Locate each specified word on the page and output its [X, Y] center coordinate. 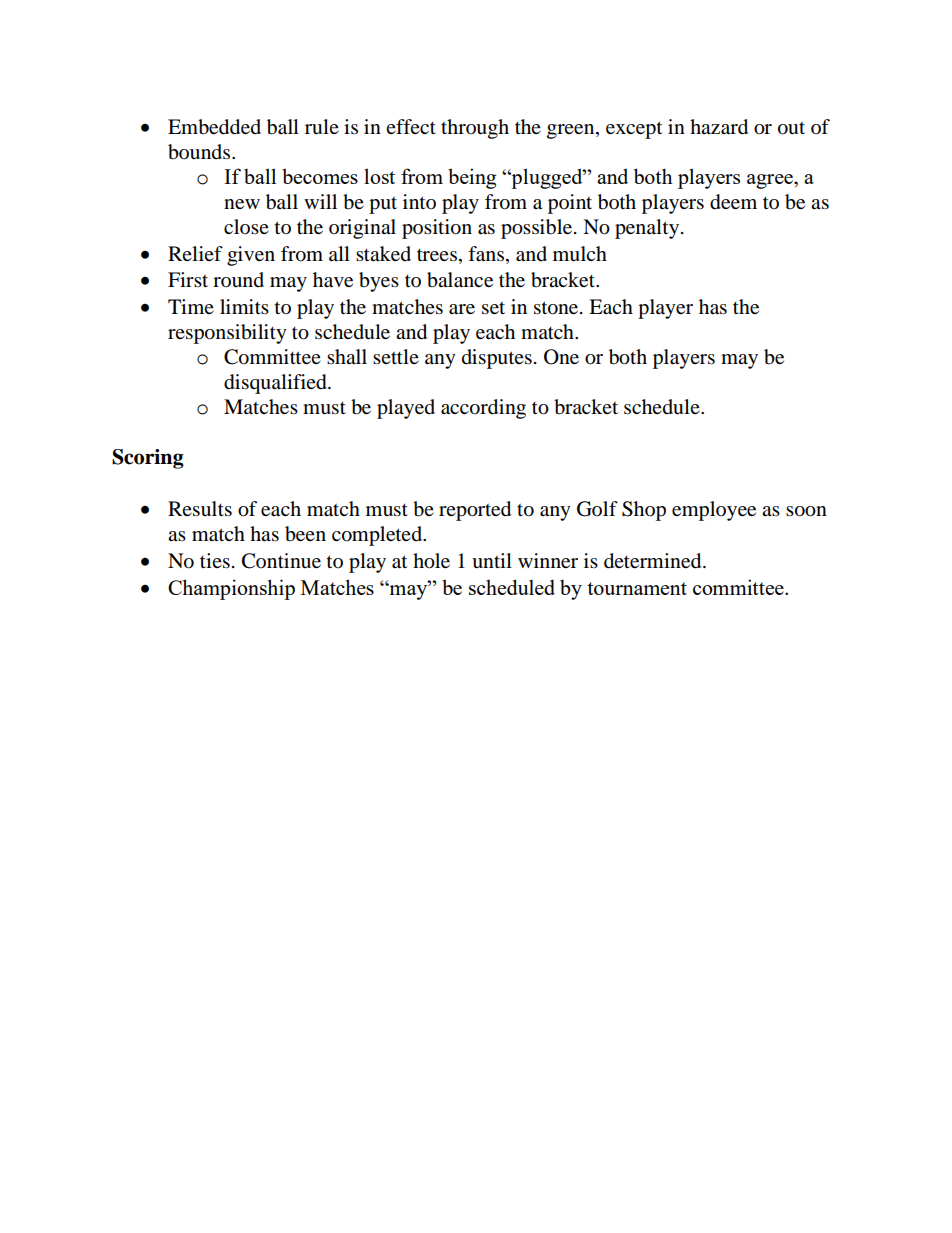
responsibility [227, 334]
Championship [231, 589]
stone [557, 308]
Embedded [214, 127]
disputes [497, 359]
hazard [719, 127]
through [475, 129]
